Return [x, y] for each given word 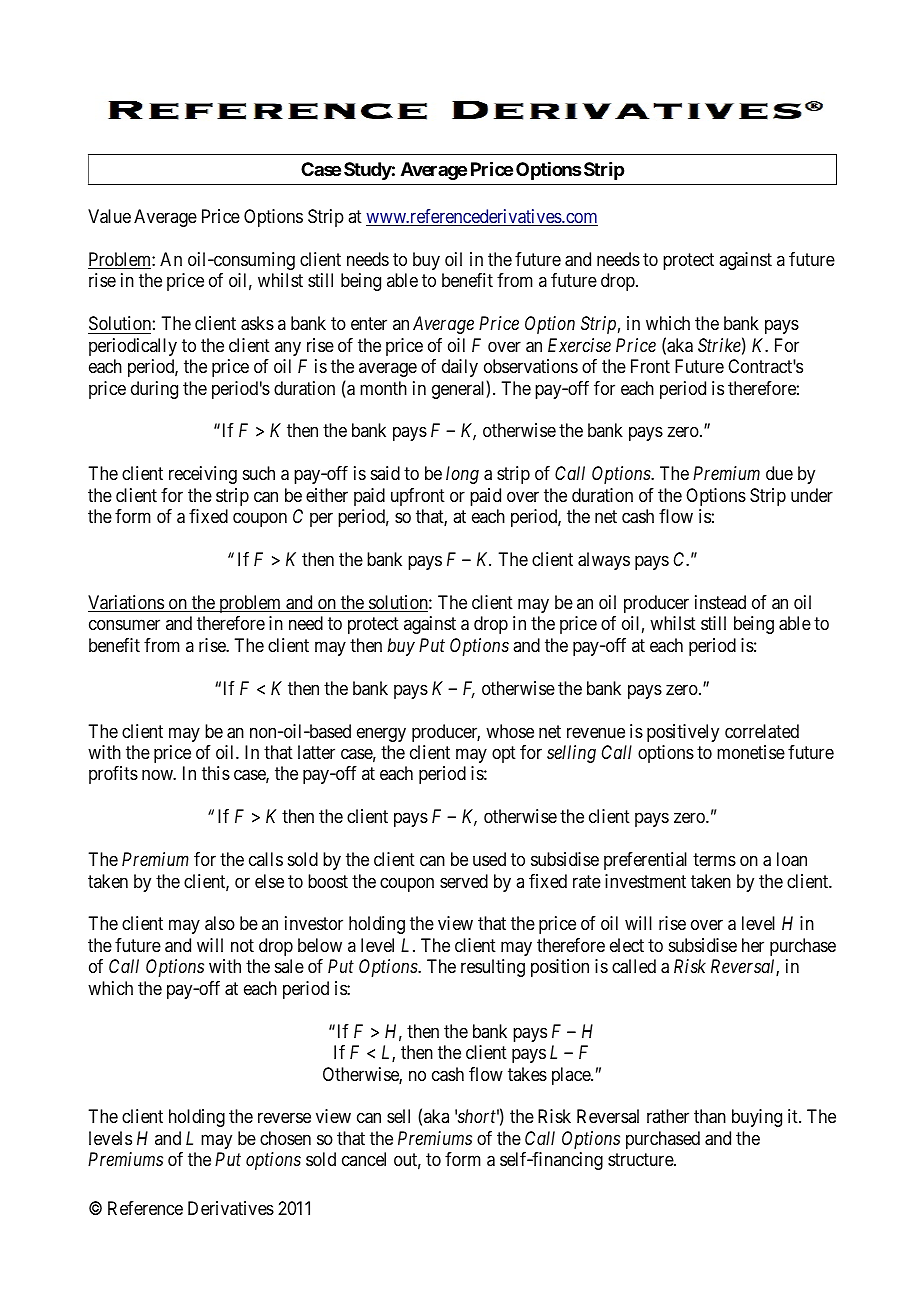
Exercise [579, 345]
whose [510, 731]
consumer [124, 625]
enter [369, 323]
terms [714, 859]
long [462, 475]
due [779, 473]
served [464, 881]
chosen [285, 1138]
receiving [203, 475]
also [220, 923]
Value [109, 216]
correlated [762, 731]
